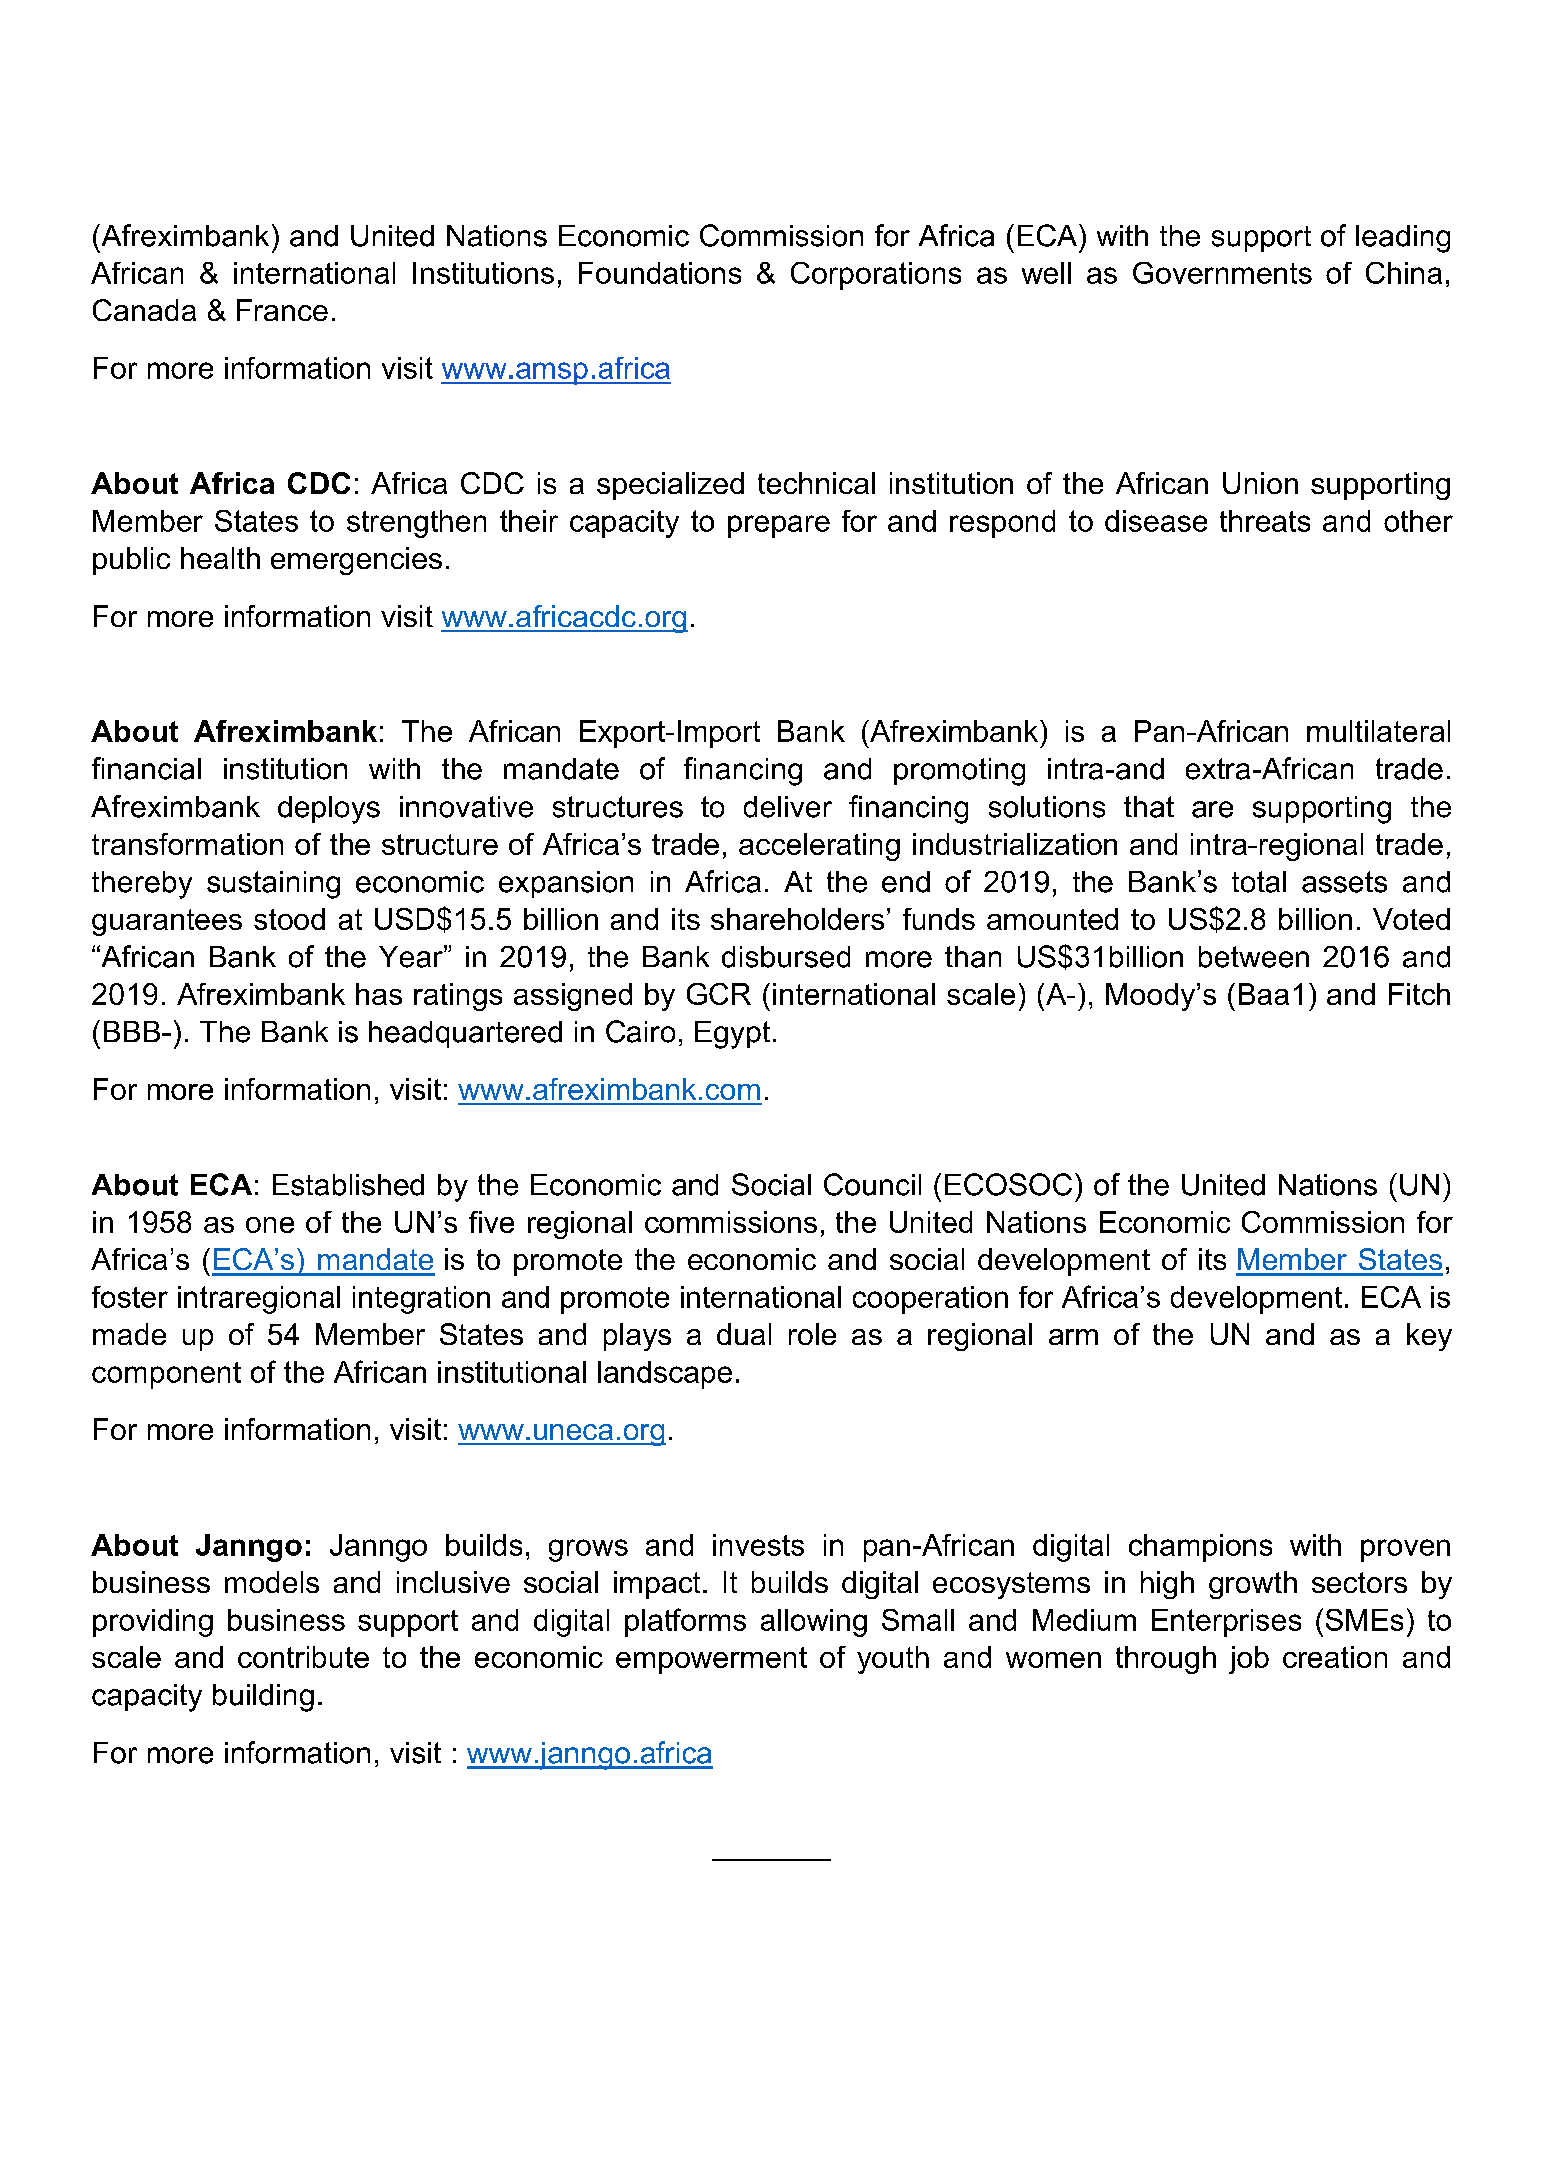  Describe the element at coordinates (876, 276) in the document. I see `Corporations` at that location.
